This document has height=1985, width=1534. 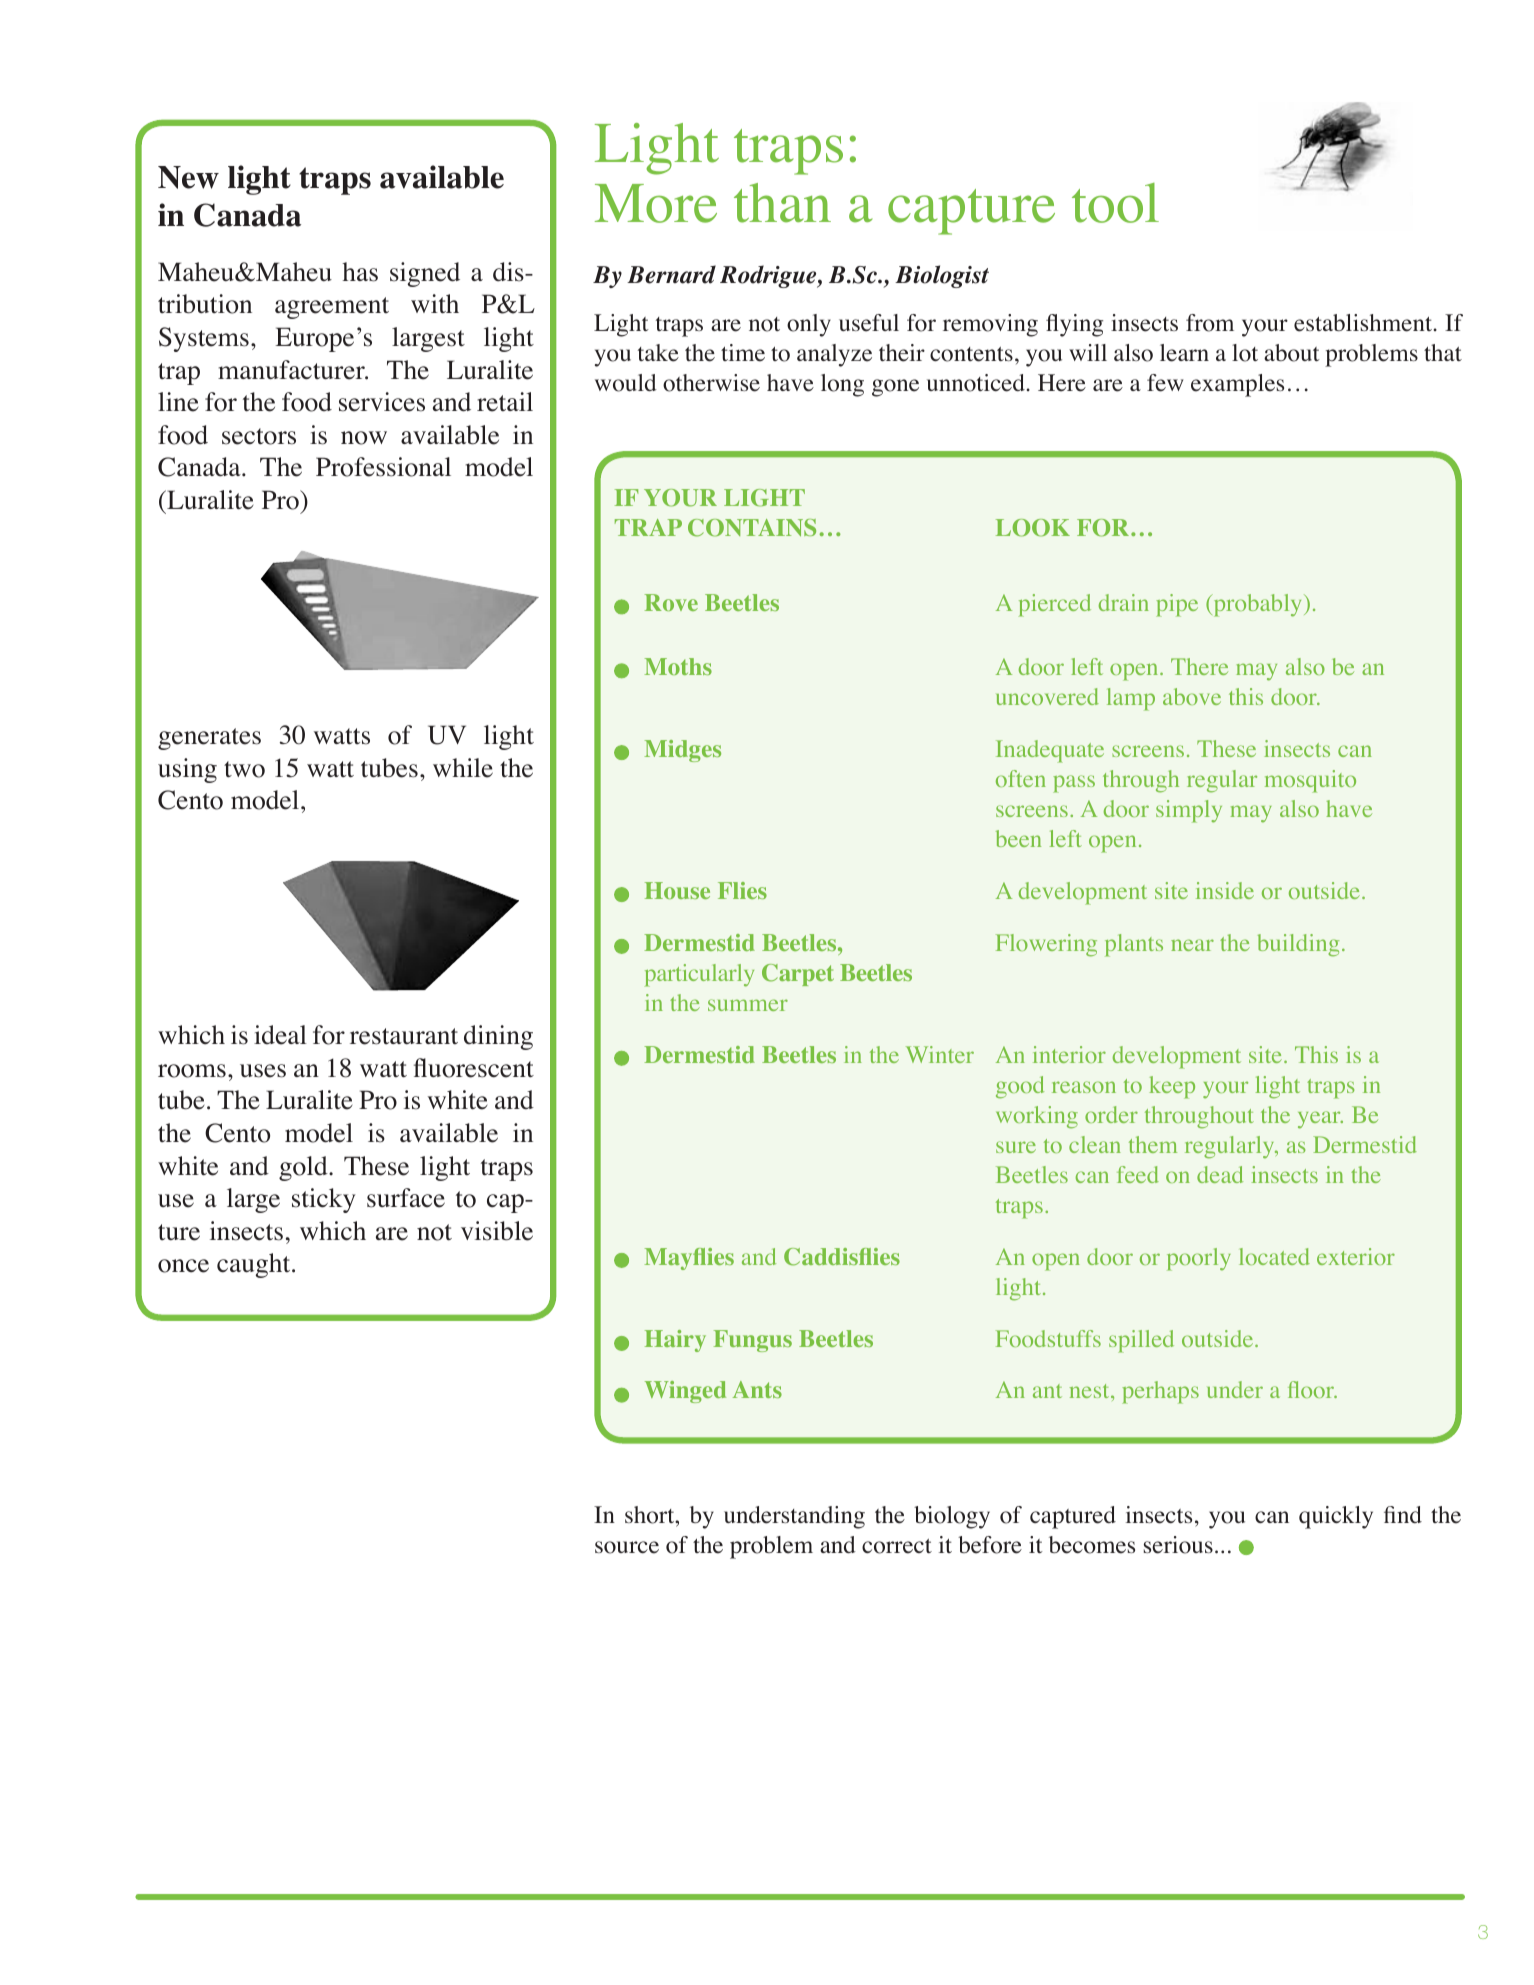 I want to click on than, so click(x=782, y=203).
